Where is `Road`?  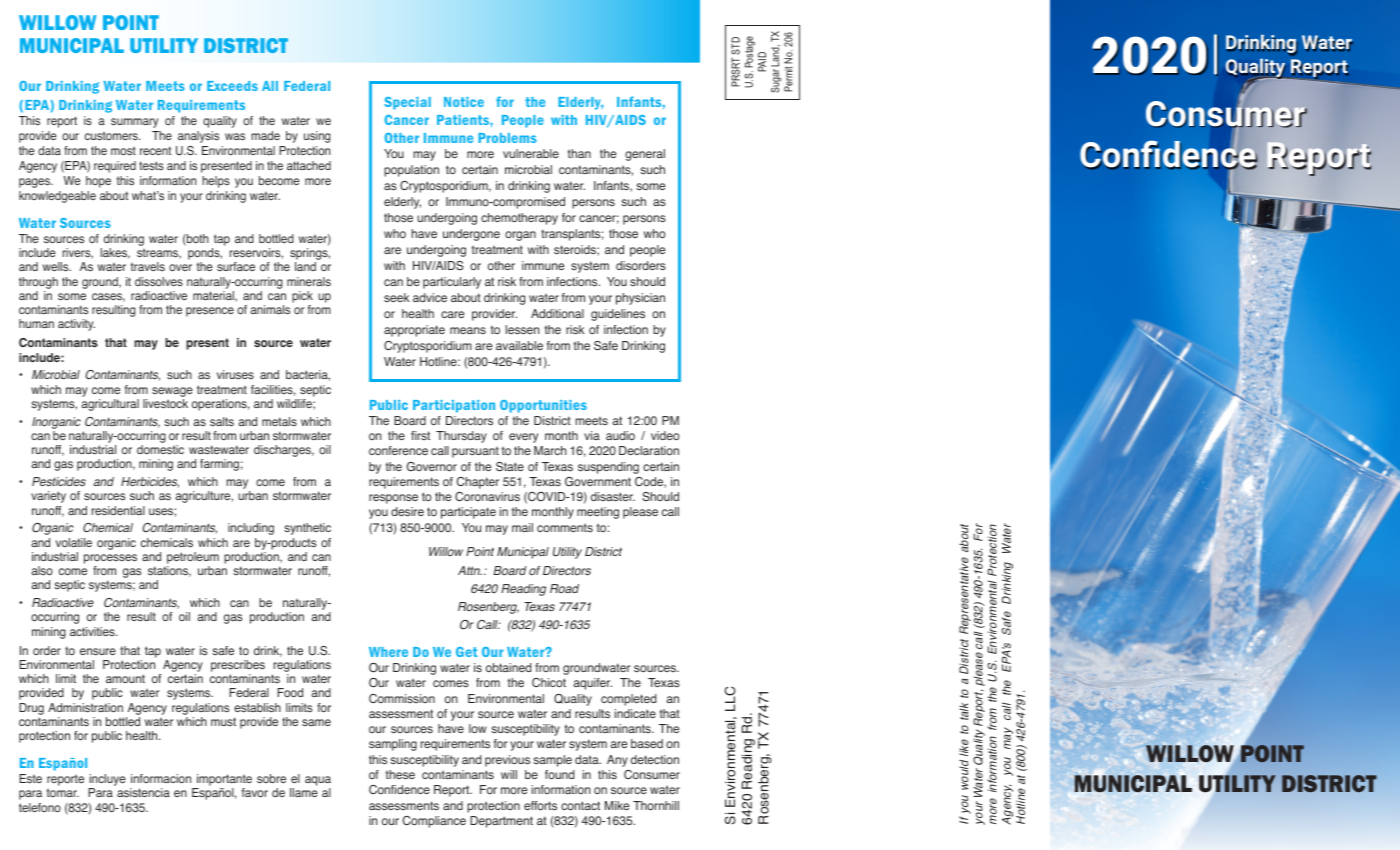 Road is located at coordinates (564, 588).
